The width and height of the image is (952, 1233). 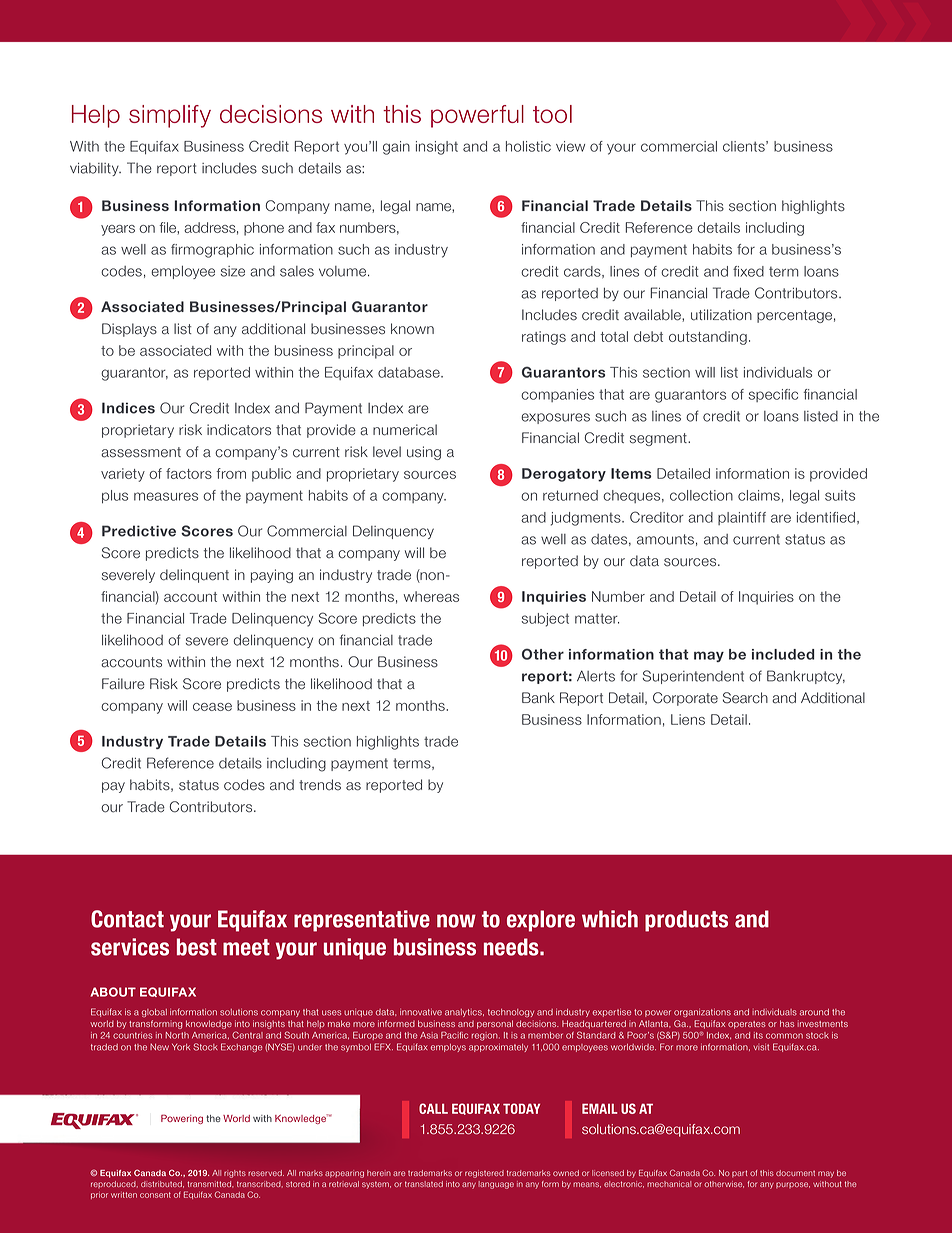 I want to click on part, so click(x=739, y=1173).
